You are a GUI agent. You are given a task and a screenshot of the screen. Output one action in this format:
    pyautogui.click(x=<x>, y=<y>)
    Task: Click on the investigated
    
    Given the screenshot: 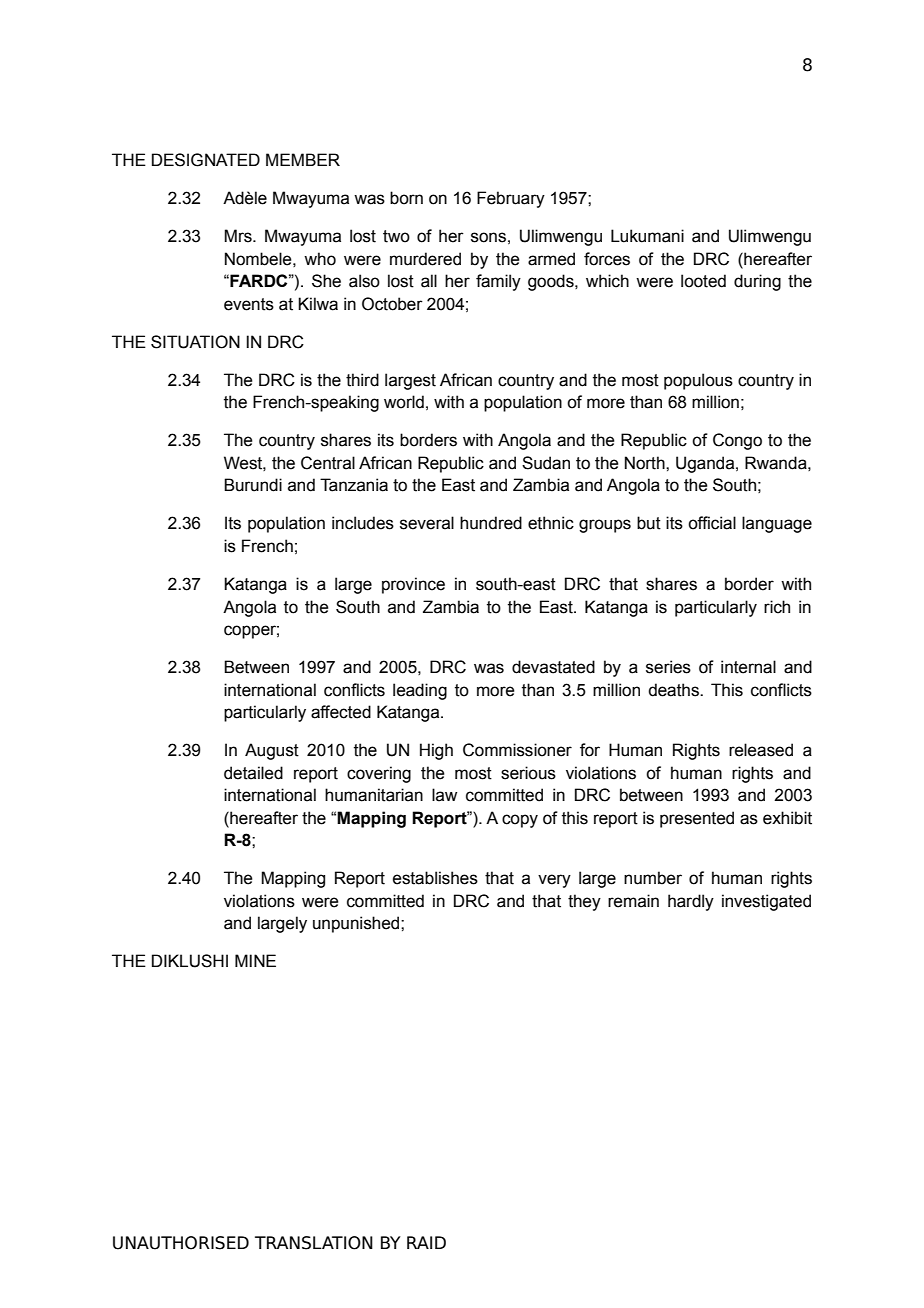 What is the action you would take?
    pyautogui.click(x=766, y=902)
